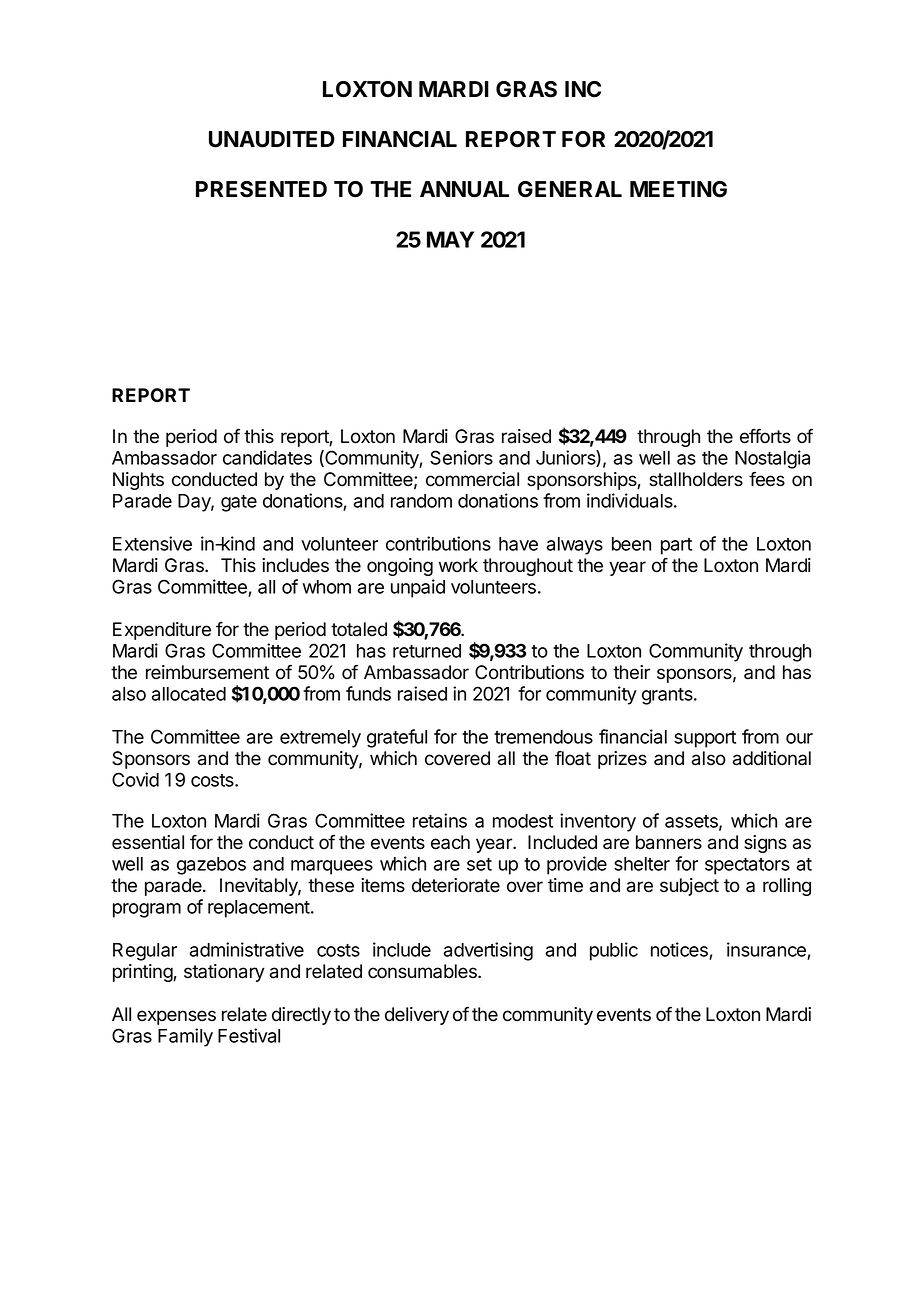 This screenshot has height=1309, width=924. I want to click on grateful, so click(397, 738).
